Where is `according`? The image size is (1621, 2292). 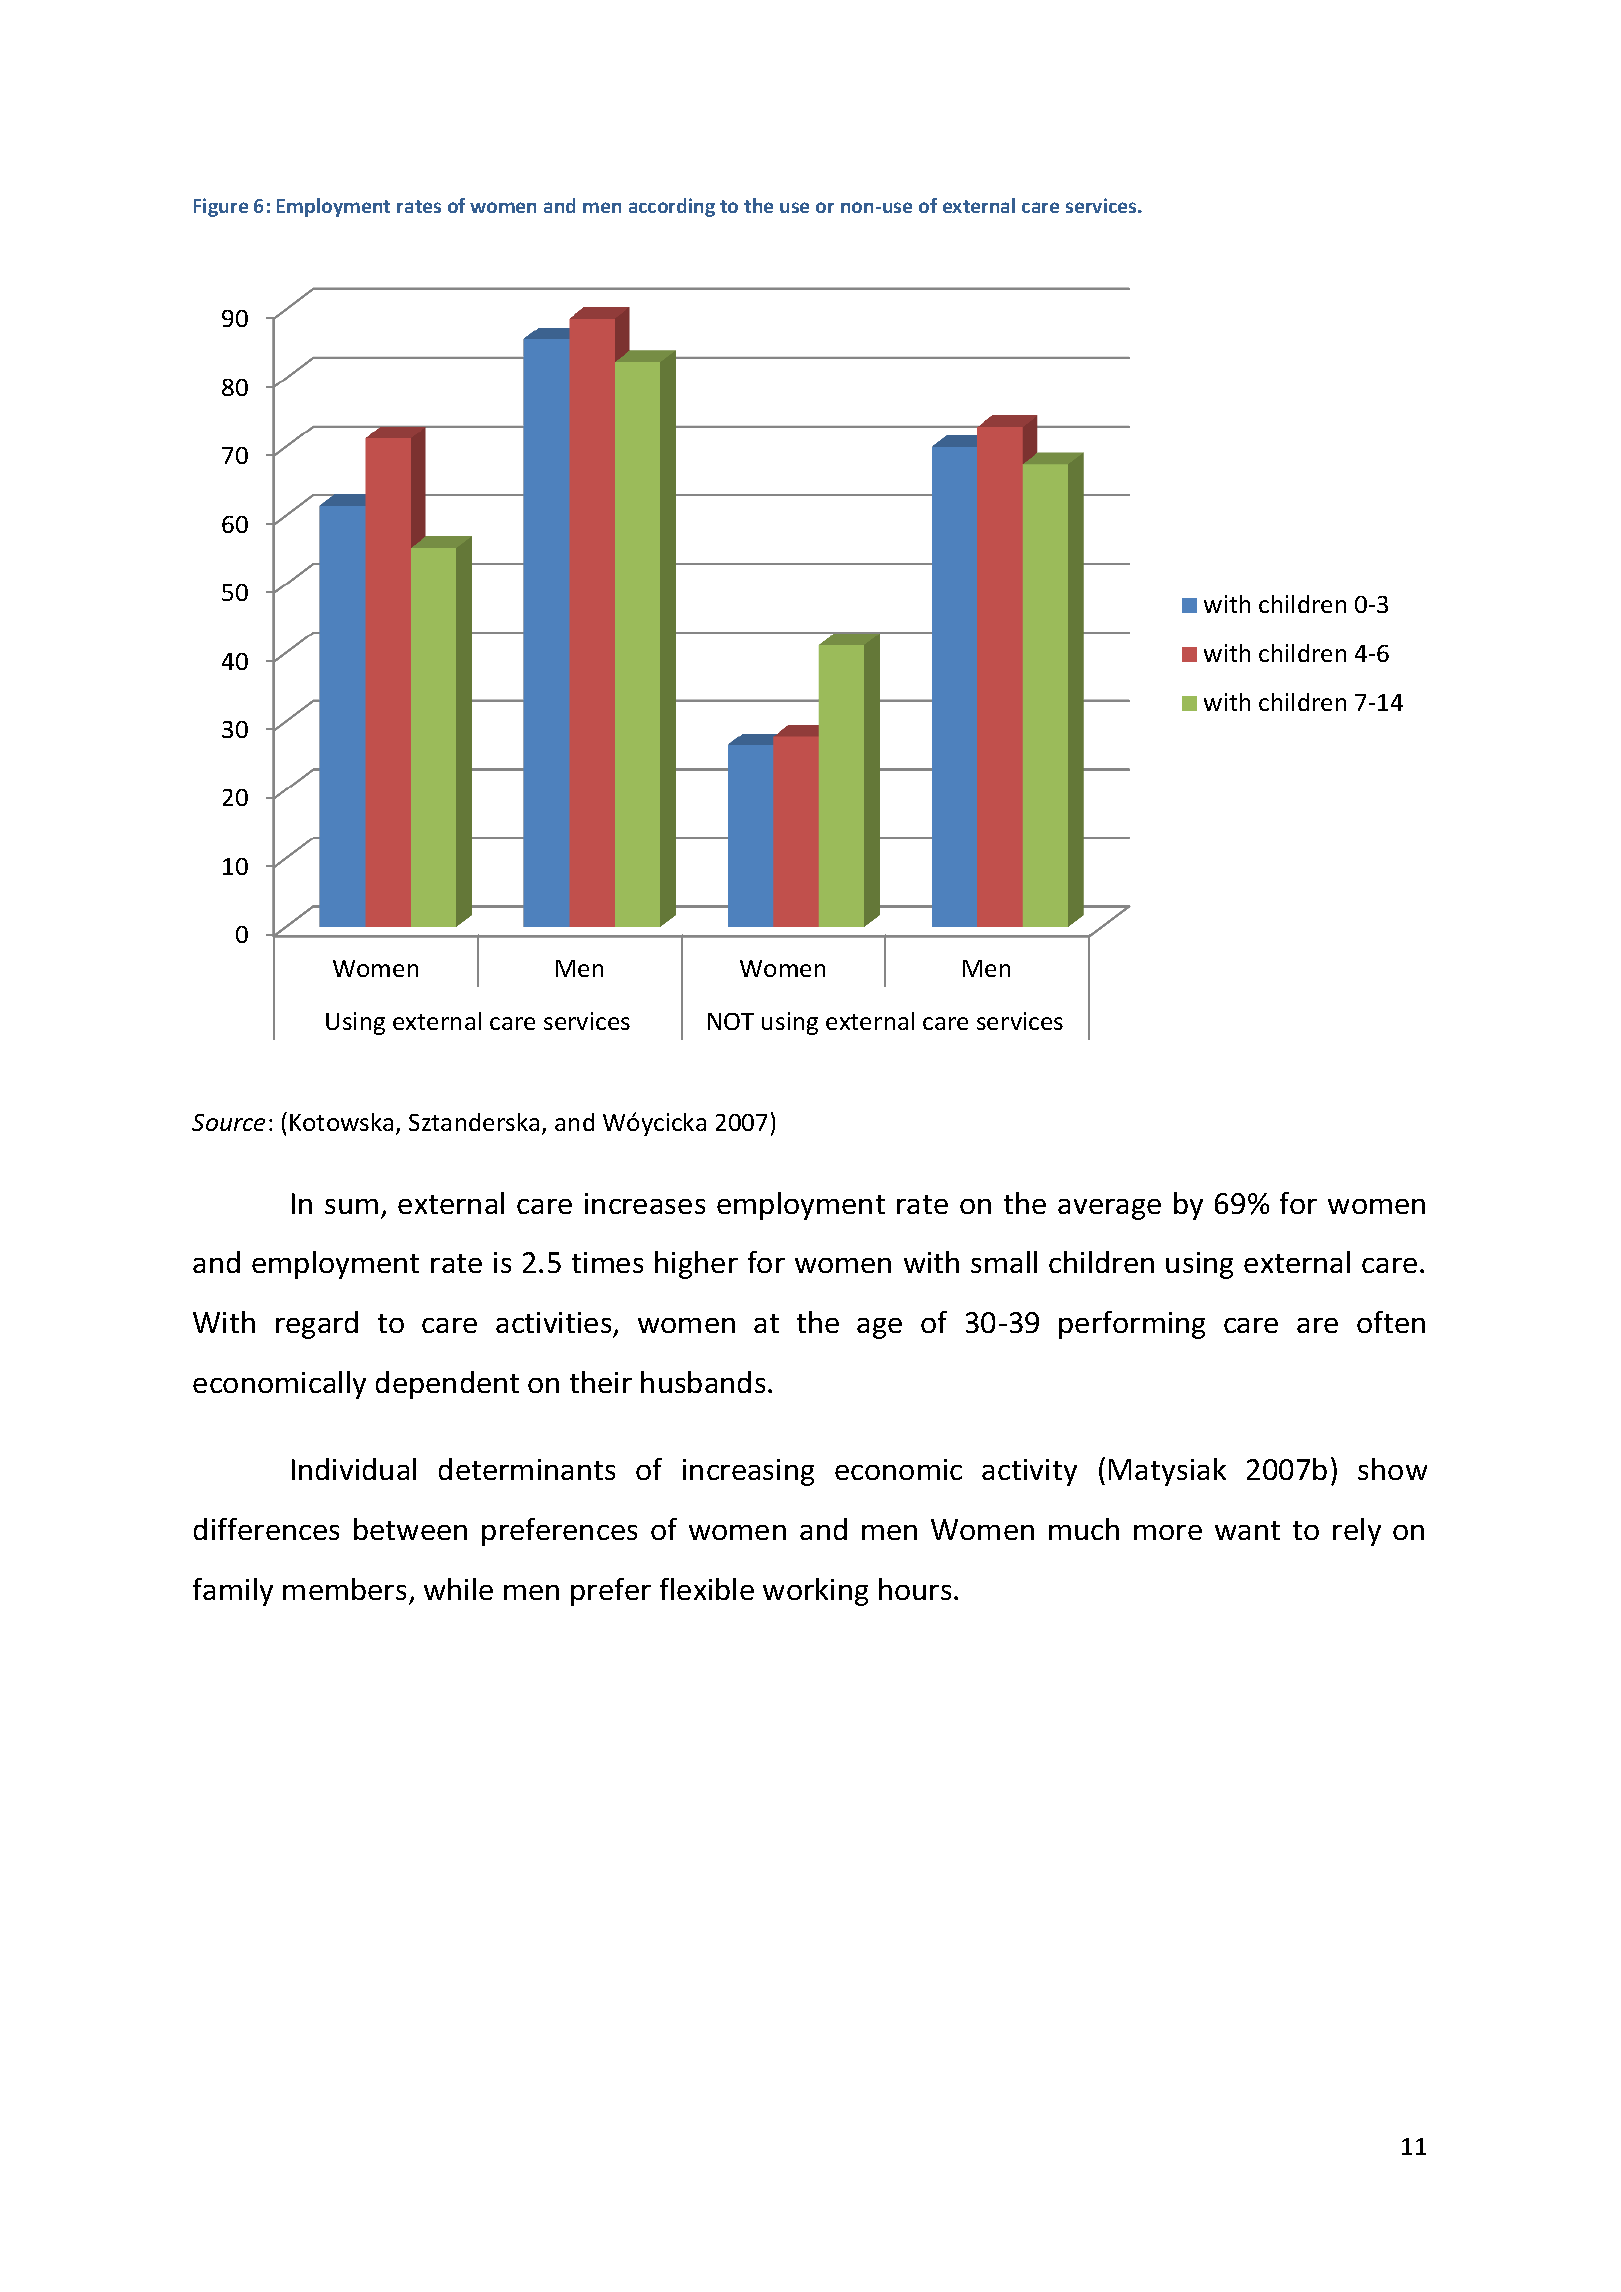 according is located at coordinates (672, 207).
